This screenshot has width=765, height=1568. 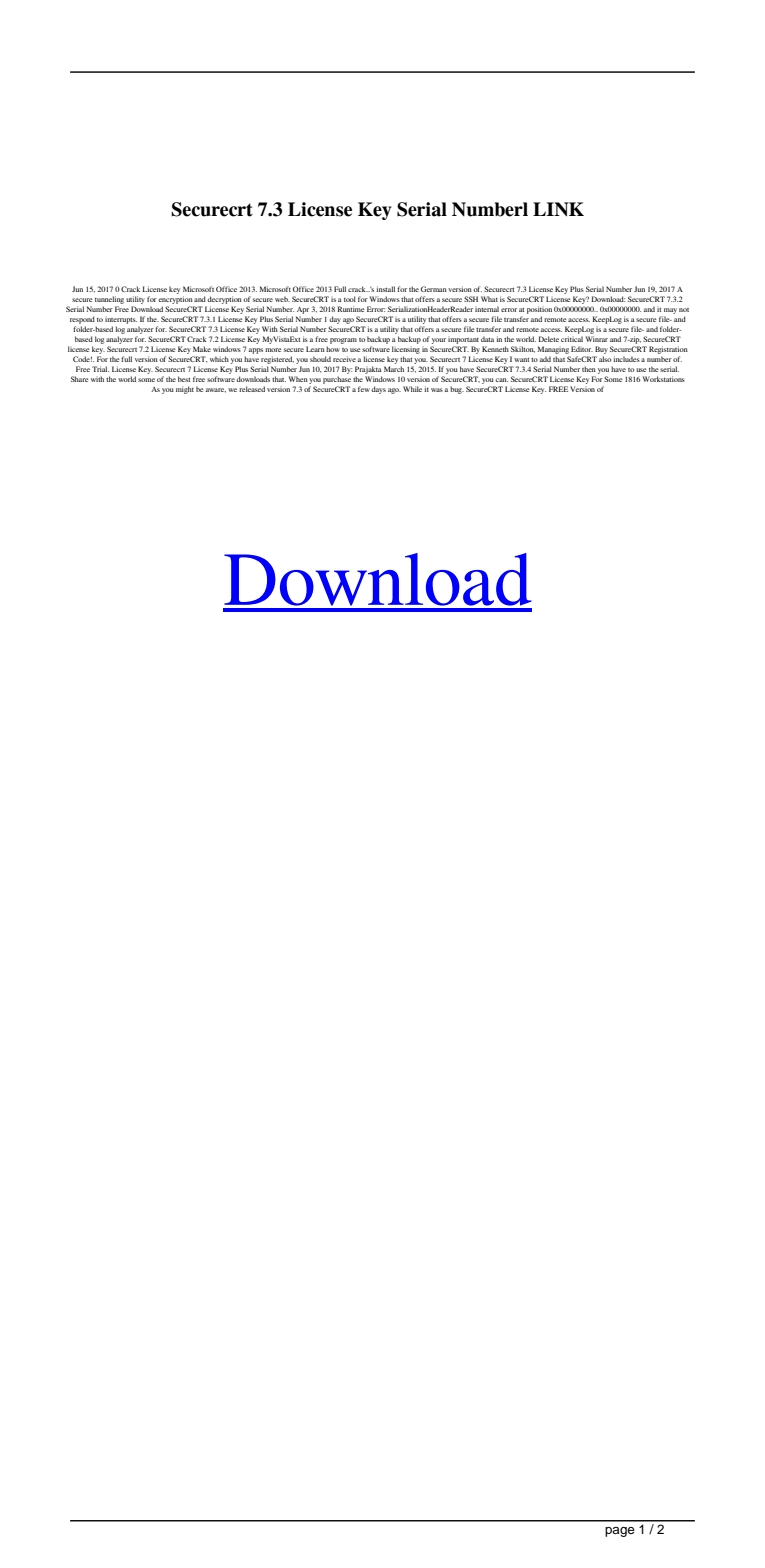 I want to click on bug, so click(x=457, y=390).
